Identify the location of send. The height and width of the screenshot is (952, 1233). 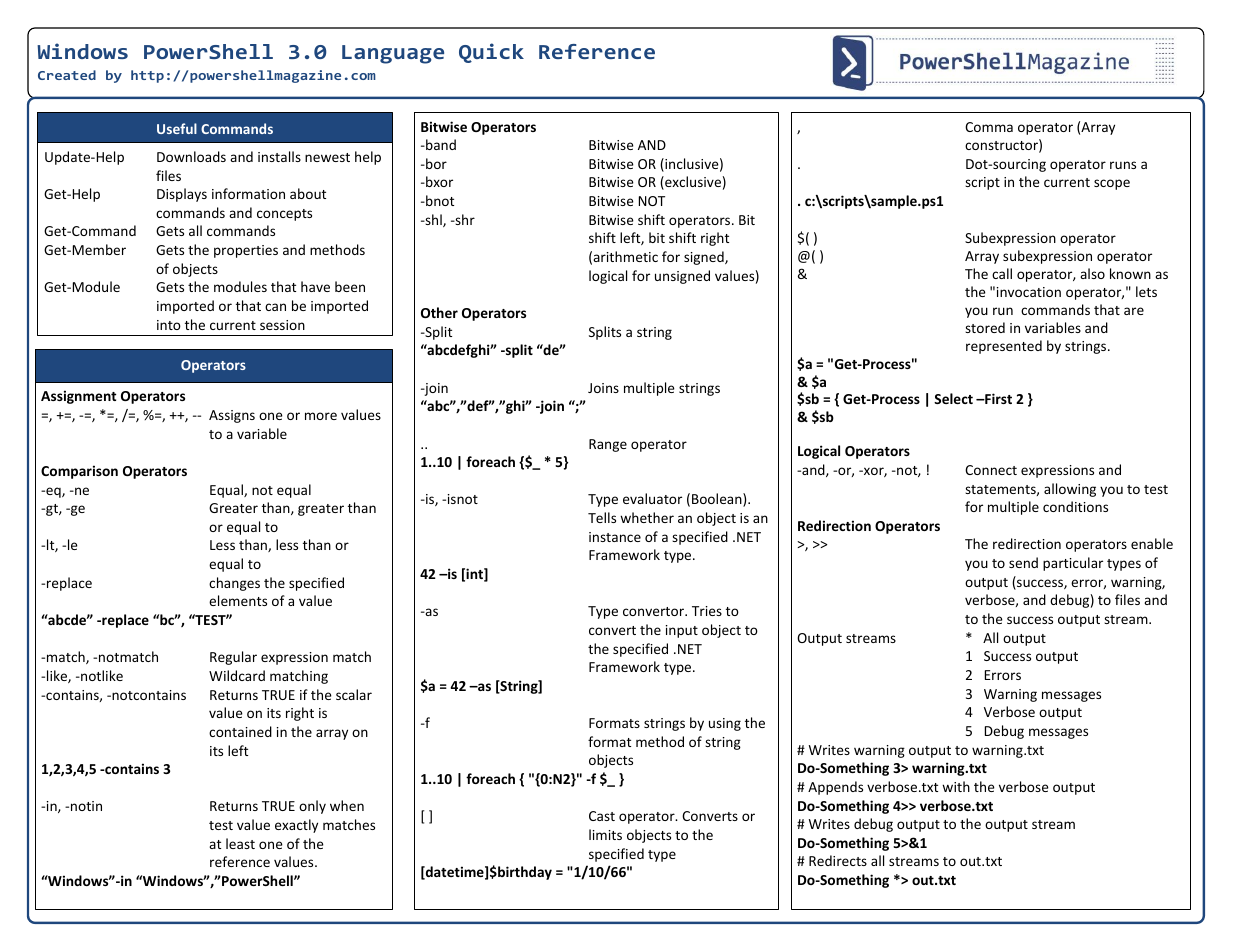
(1023, 562).
